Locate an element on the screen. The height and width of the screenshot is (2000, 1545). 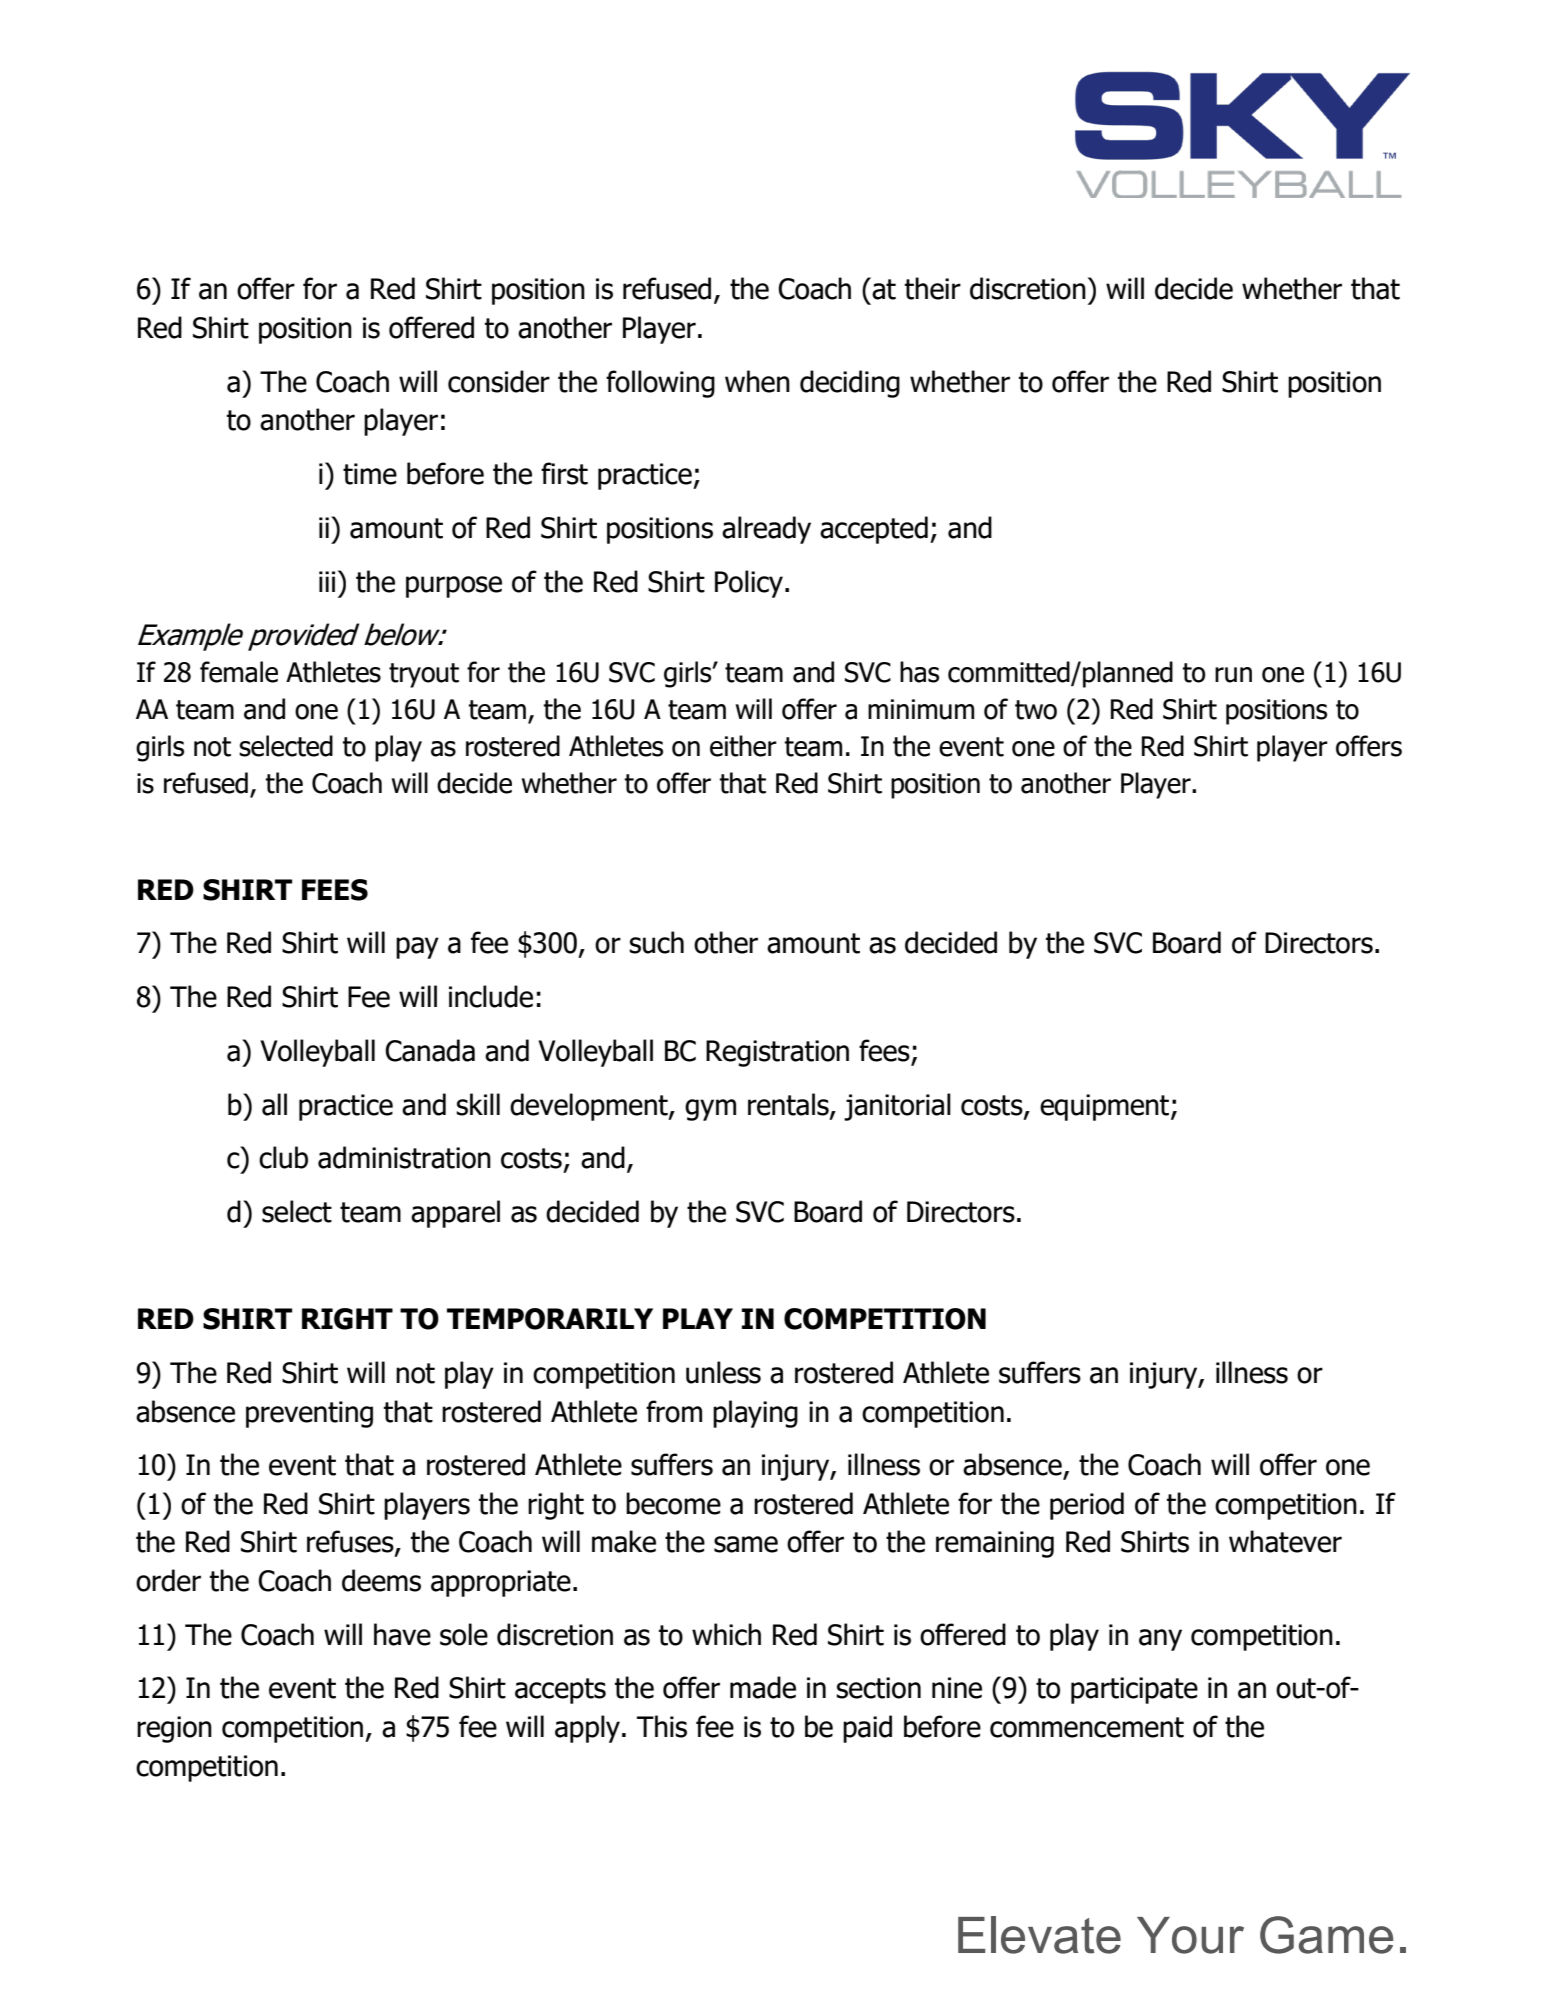
pay is located at coordinates (417, 948).
